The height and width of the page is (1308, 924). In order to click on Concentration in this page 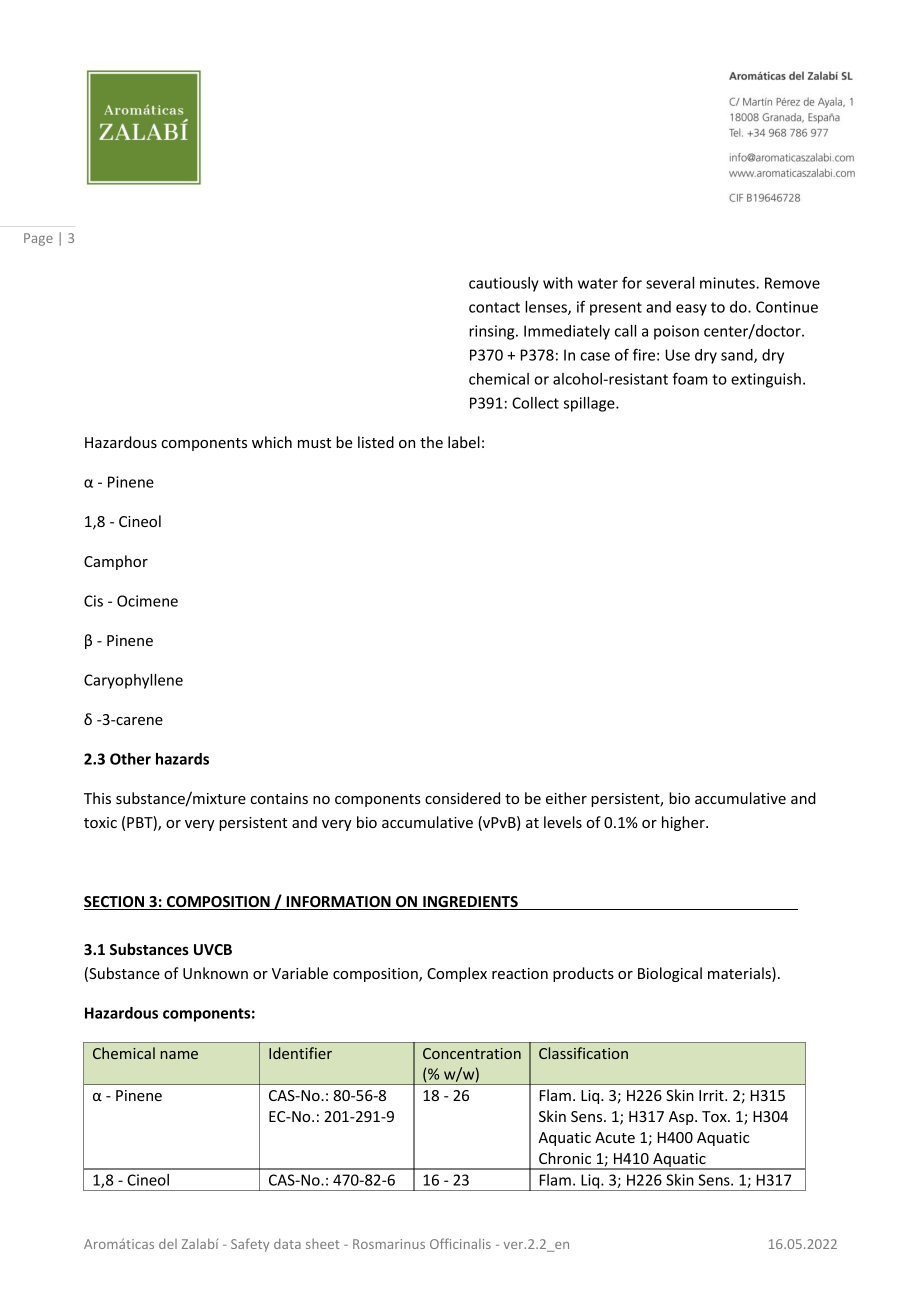, I will do `click(472, 1053)`.
